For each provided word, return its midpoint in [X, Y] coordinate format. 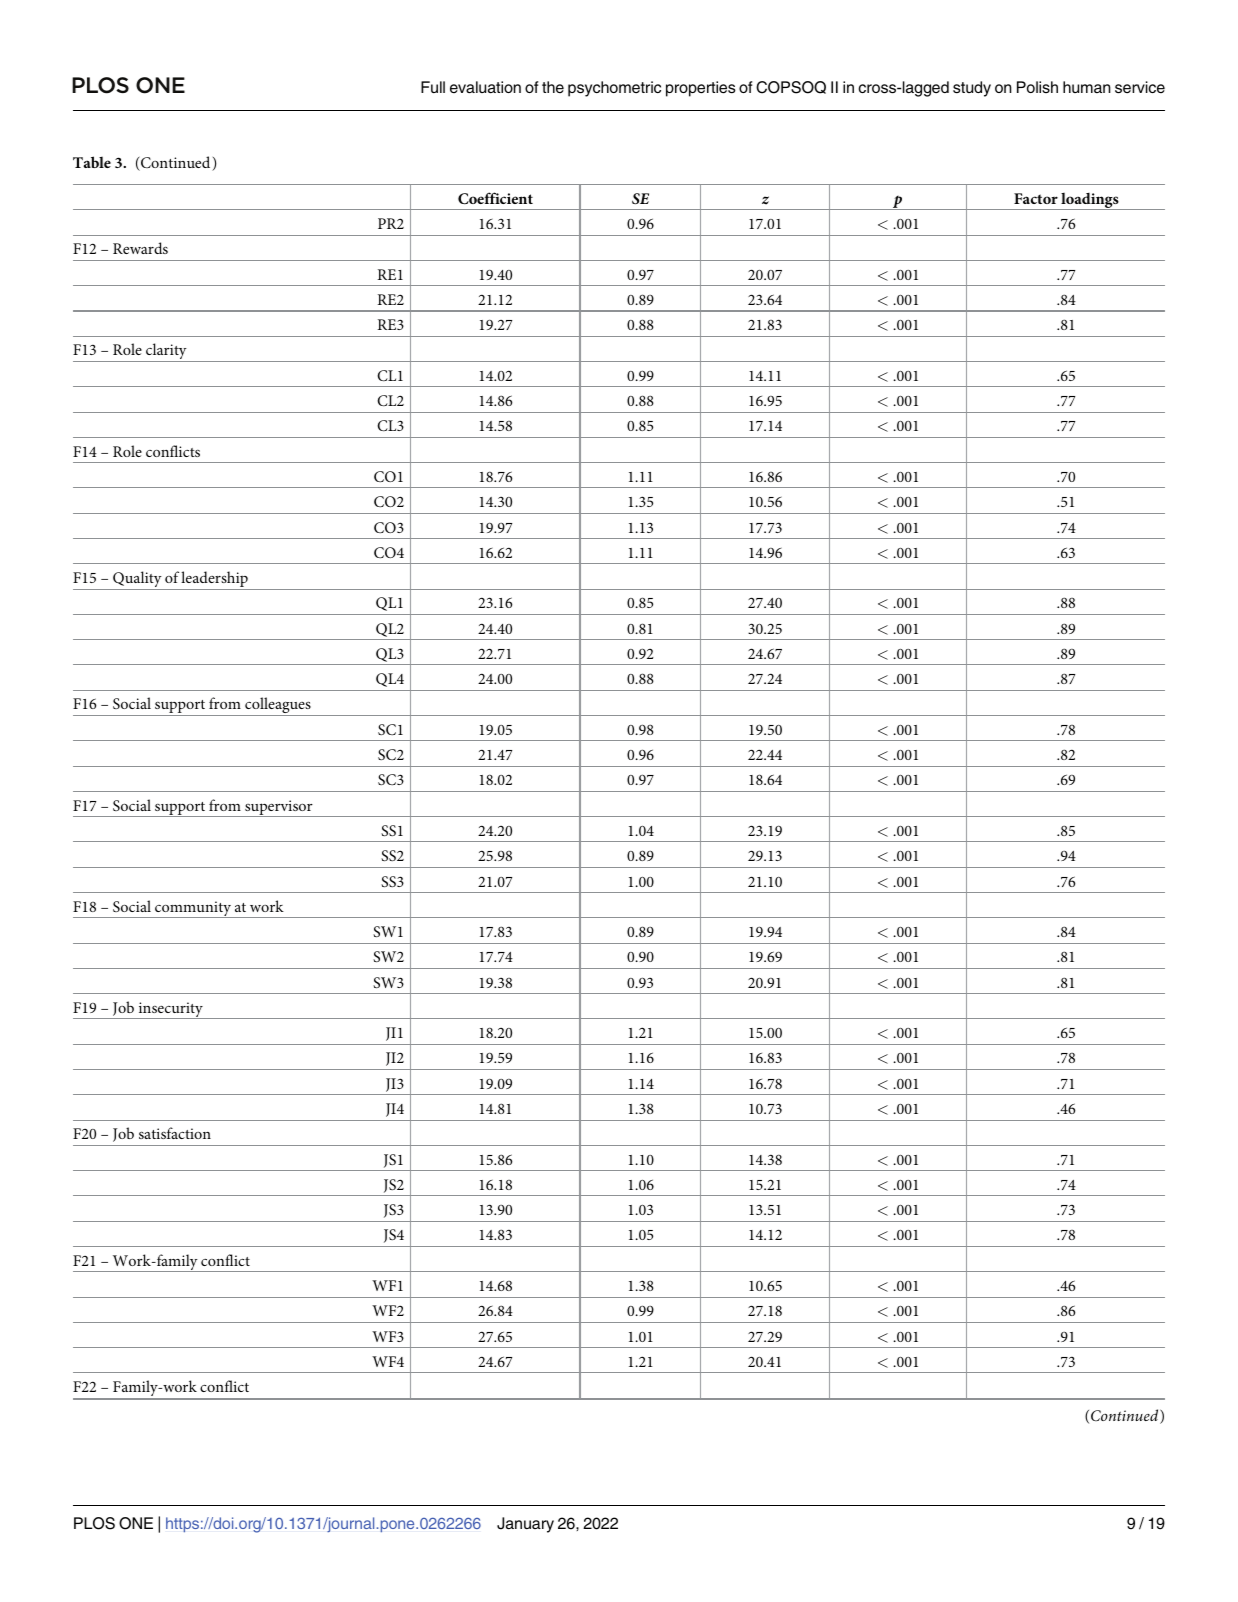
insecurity [170, 1010]
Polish [1037, 87]
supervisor [279, 808]
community [193, 909]
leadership [215, 580]
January [525, 1525]
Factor [1036, 198]
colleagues [278, 706]
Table [92, 162]
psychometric [614, 89]
